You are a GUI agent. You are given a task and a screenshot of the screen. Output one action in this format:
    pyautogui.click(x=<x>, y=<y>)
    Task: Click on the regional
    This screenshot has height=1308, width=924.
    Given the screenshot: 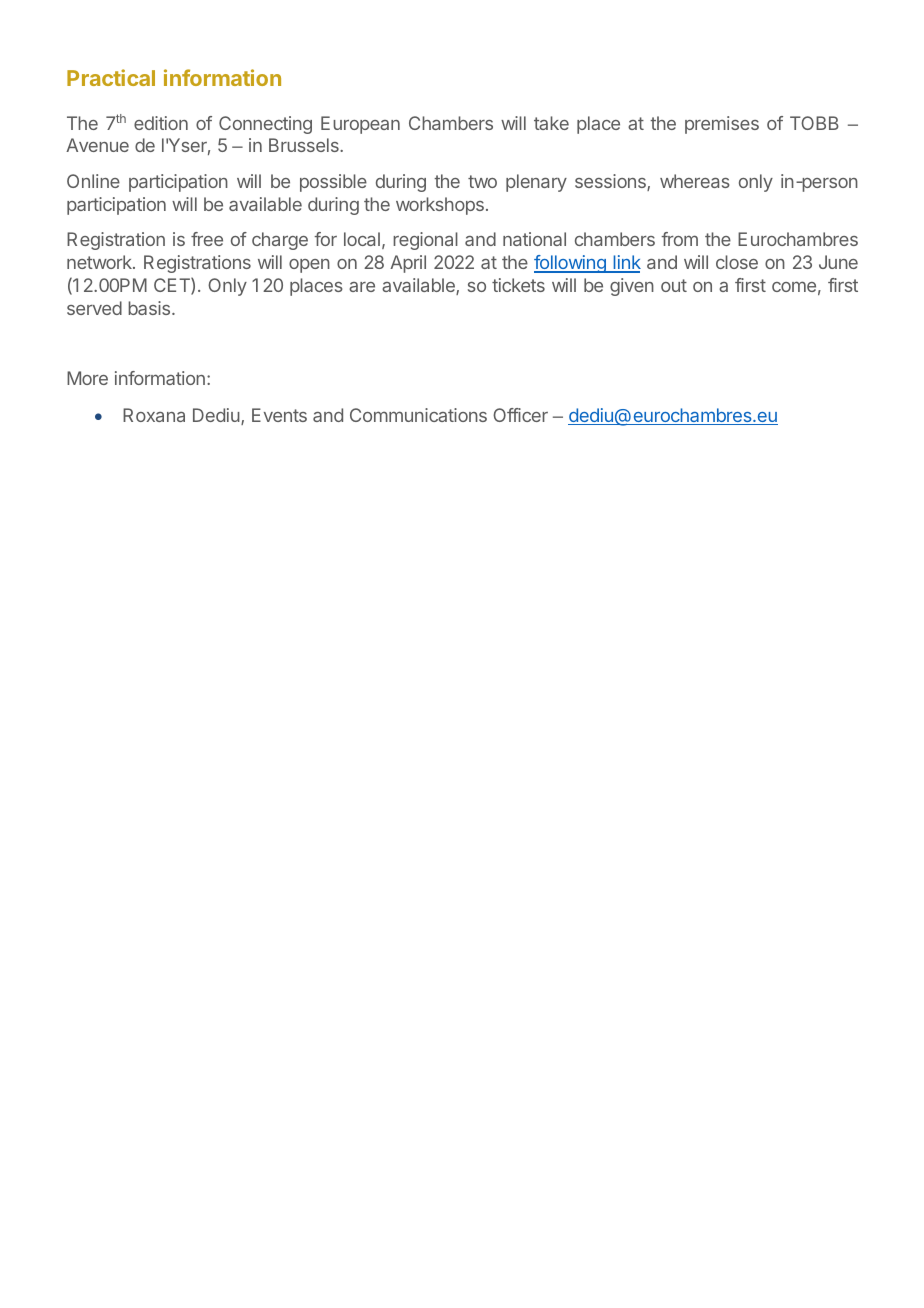 What is the action you would take?
    pyautogui.click(x=425, y=241)
